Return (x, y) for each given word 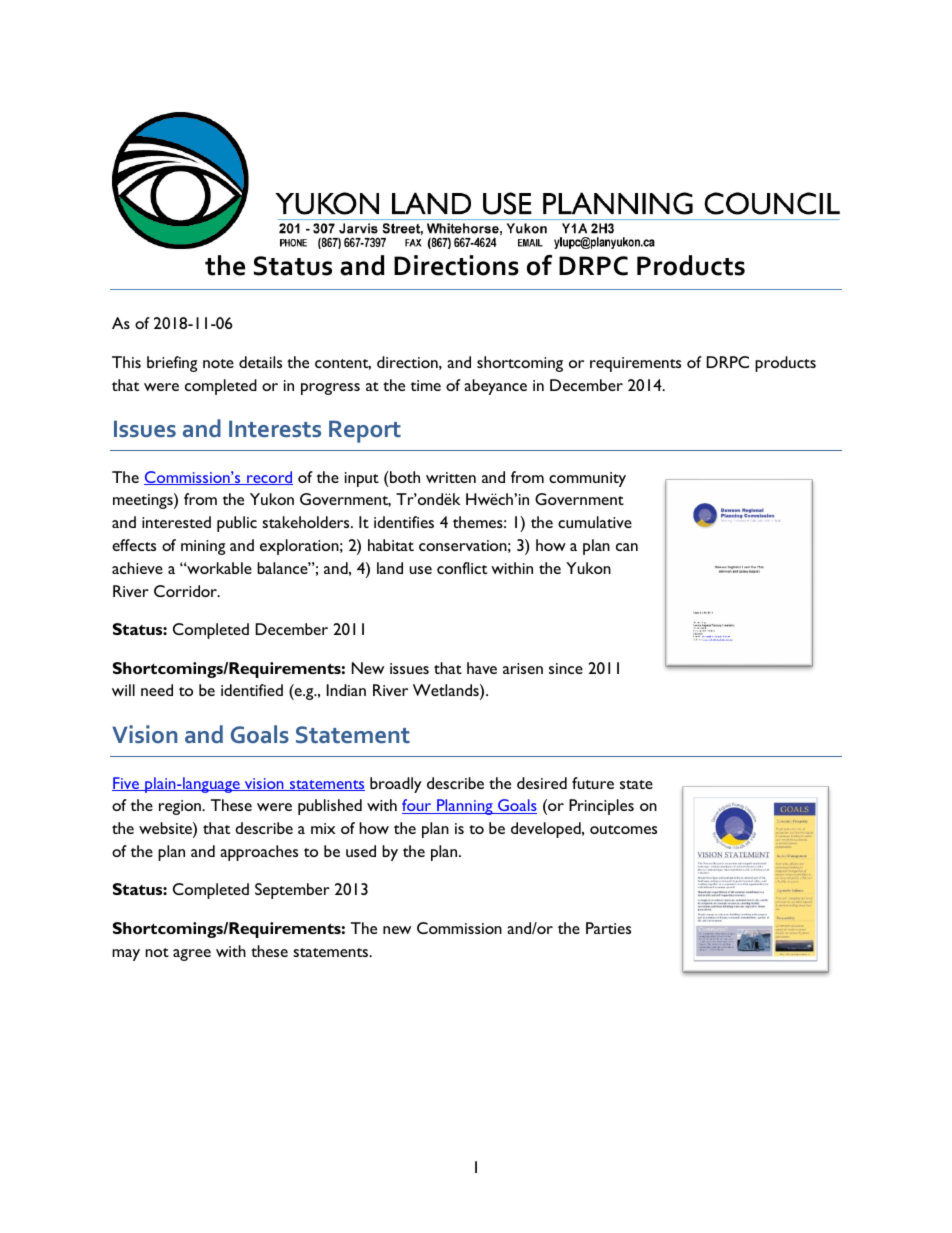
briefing (172, 364)
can (627, 547)
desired (542, 783)
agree (192, 955)
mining (203, 547)
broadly (396, 785)
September (292, 891)
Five (127, 784)
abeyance (495, 387)
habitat (391, 545)
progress (330, 389)
